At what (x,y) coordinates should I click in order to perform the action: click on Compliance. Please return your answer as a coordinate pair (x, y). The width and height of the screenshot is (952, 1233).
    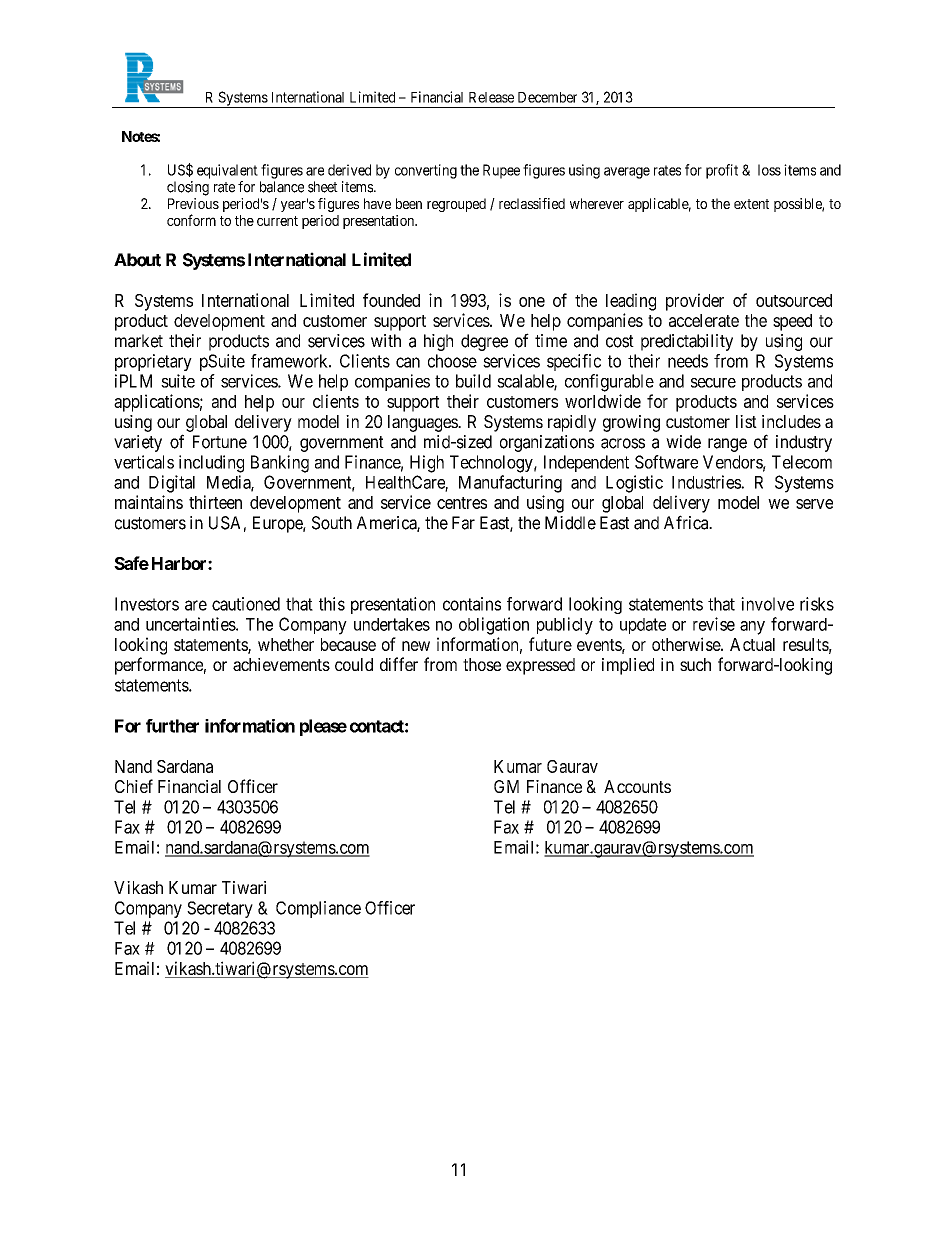
    Looking at the image, I should click on (318, 909).
